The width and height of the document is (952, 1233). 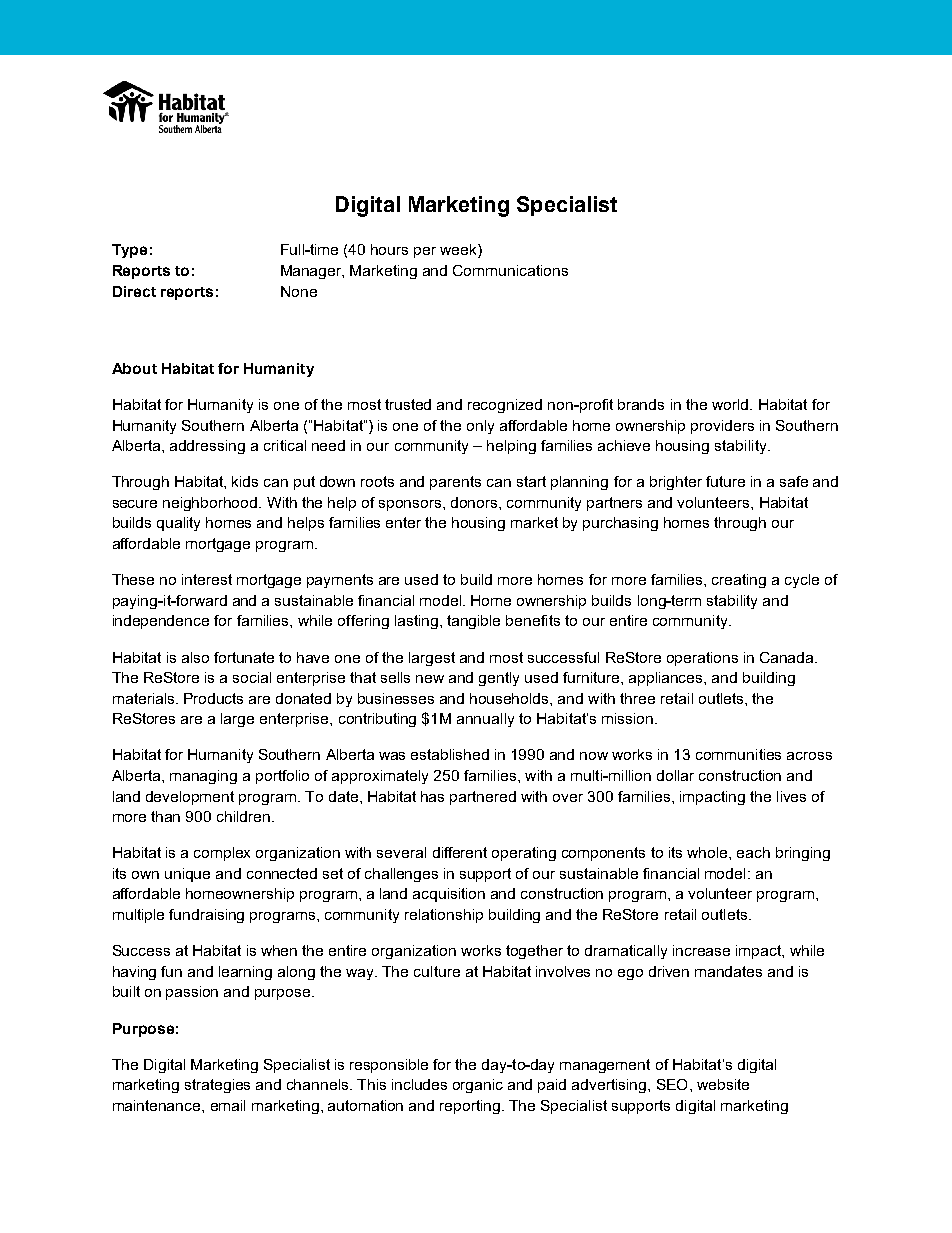 What do you see at coordinates (731, 404) in the document?
I see `world` at bounding box center [731, 404].
